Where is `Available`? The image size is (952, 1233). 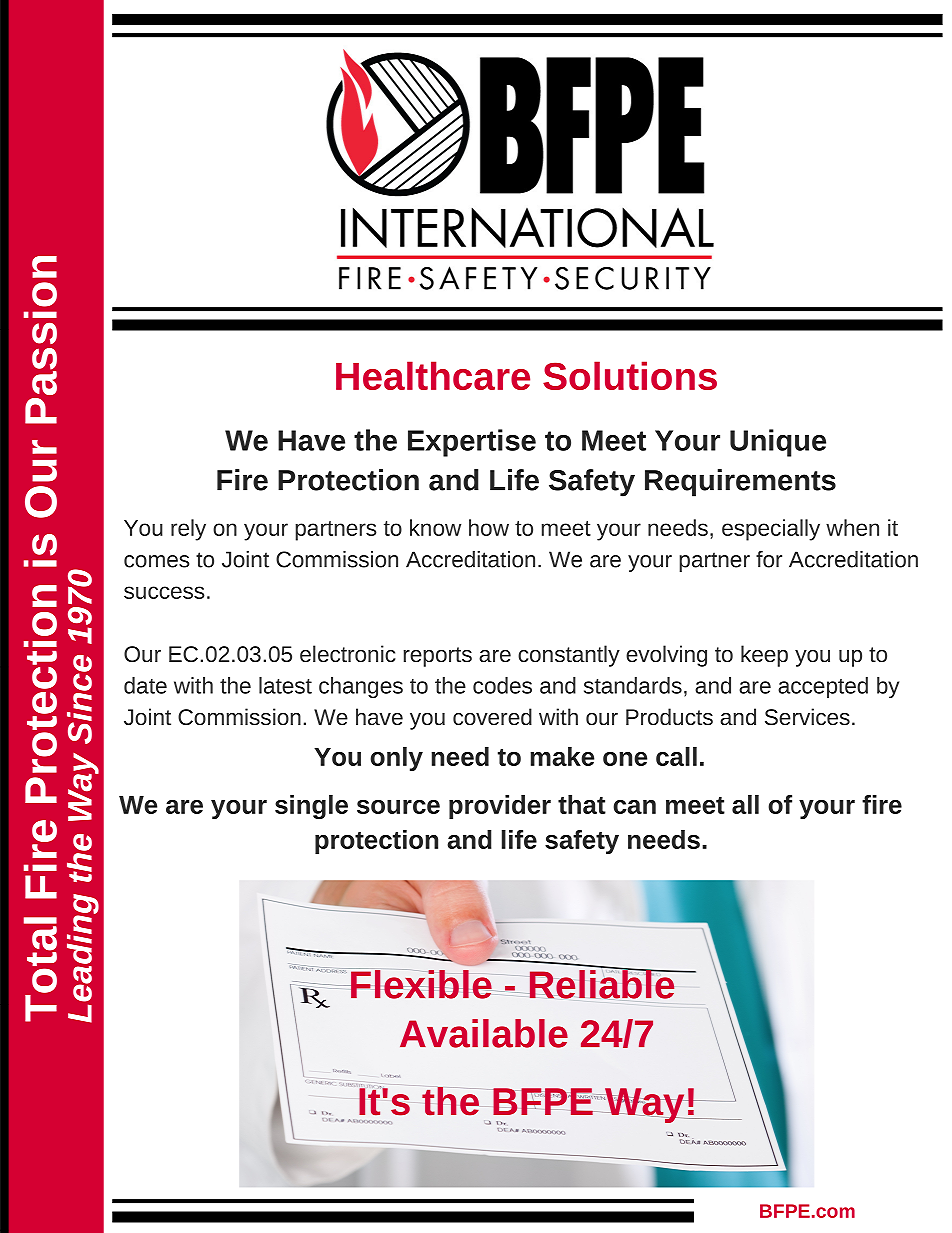
Available is located at coordinates (484, 1033).
